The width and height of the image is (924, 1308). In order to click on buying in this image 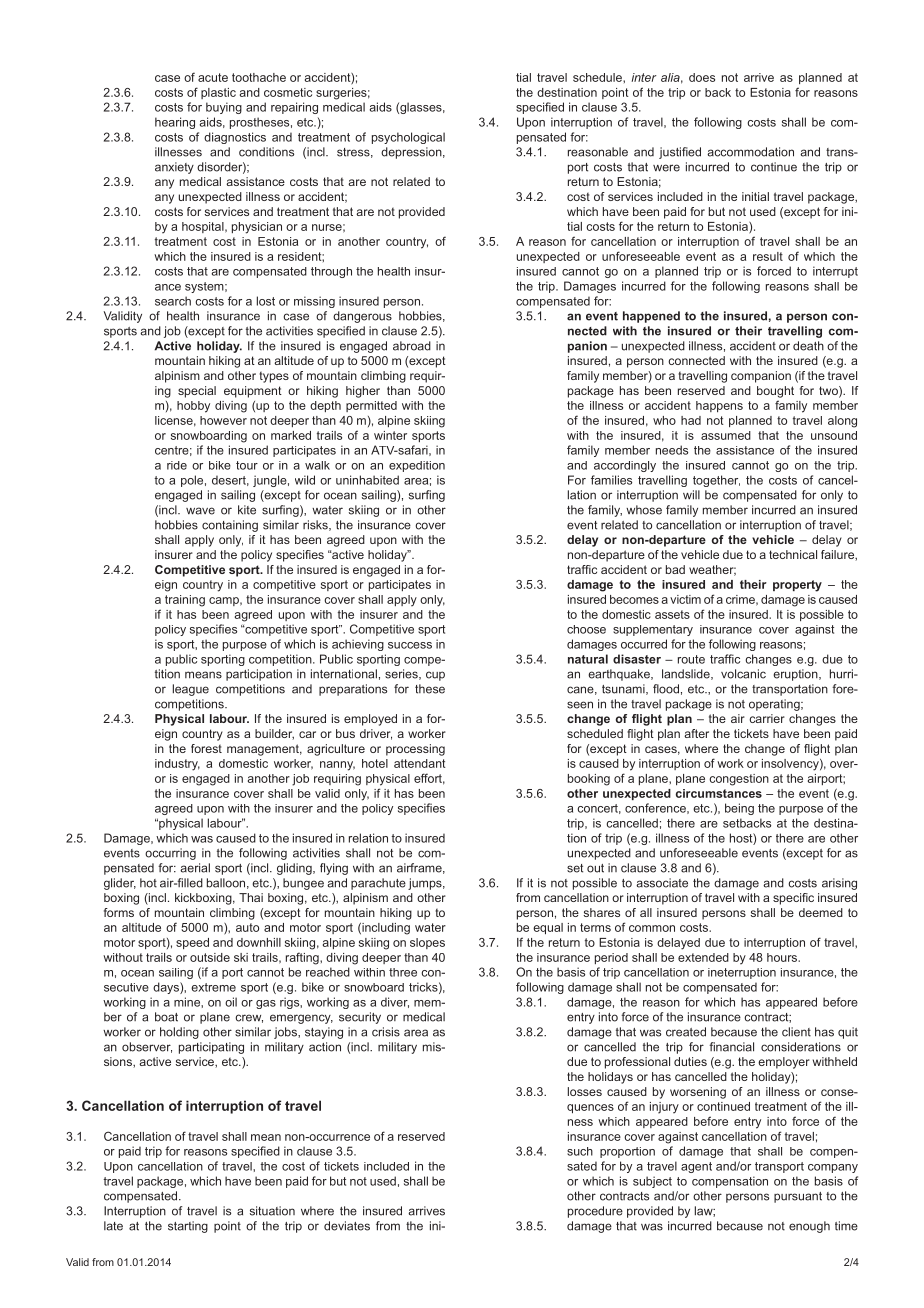, I will do `click(224, 108)`.
